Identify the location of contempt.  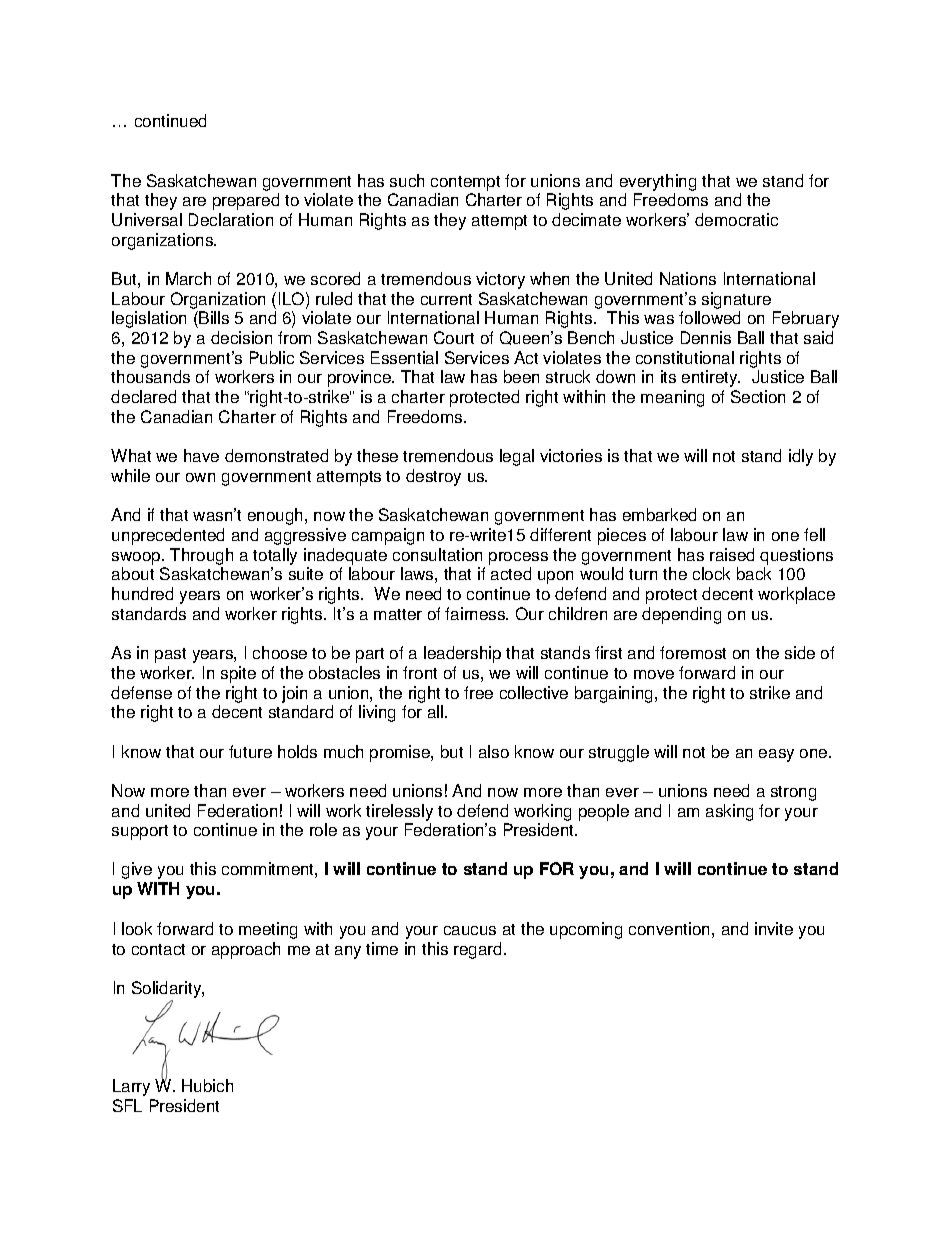
(465, 183).
